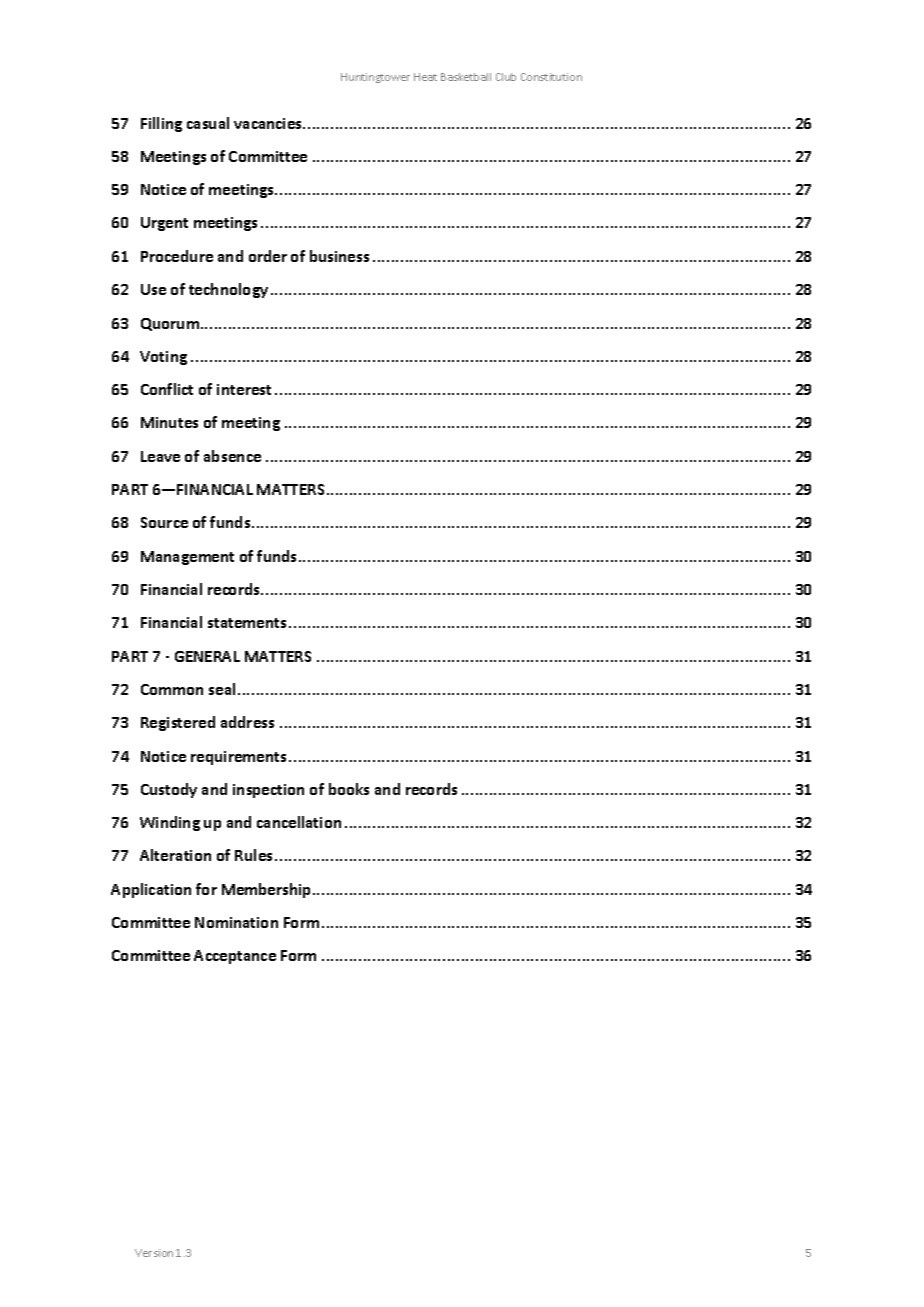  I want to click on Version, so click(154, 1253).
